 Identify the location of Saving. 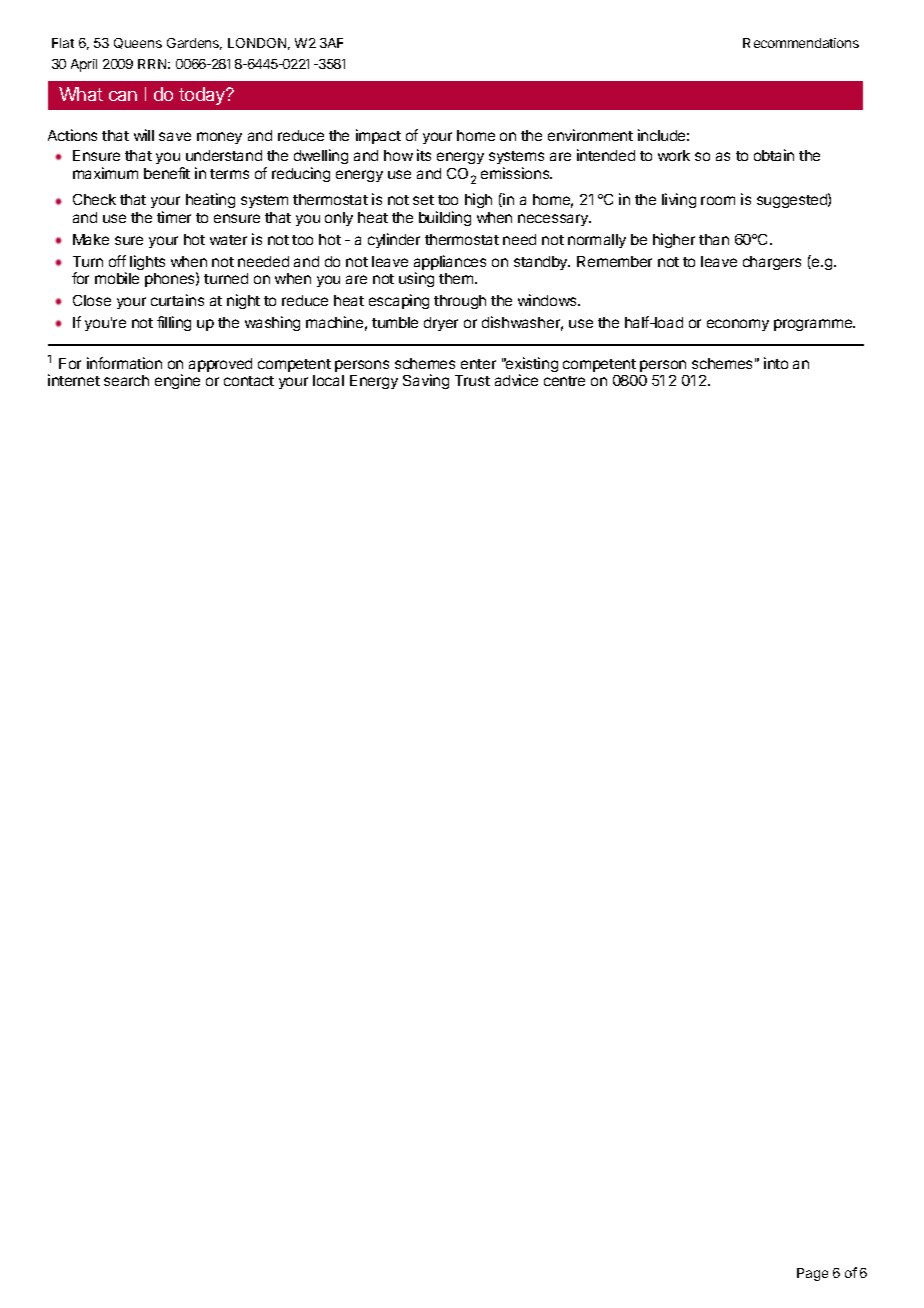
(426, 381).
